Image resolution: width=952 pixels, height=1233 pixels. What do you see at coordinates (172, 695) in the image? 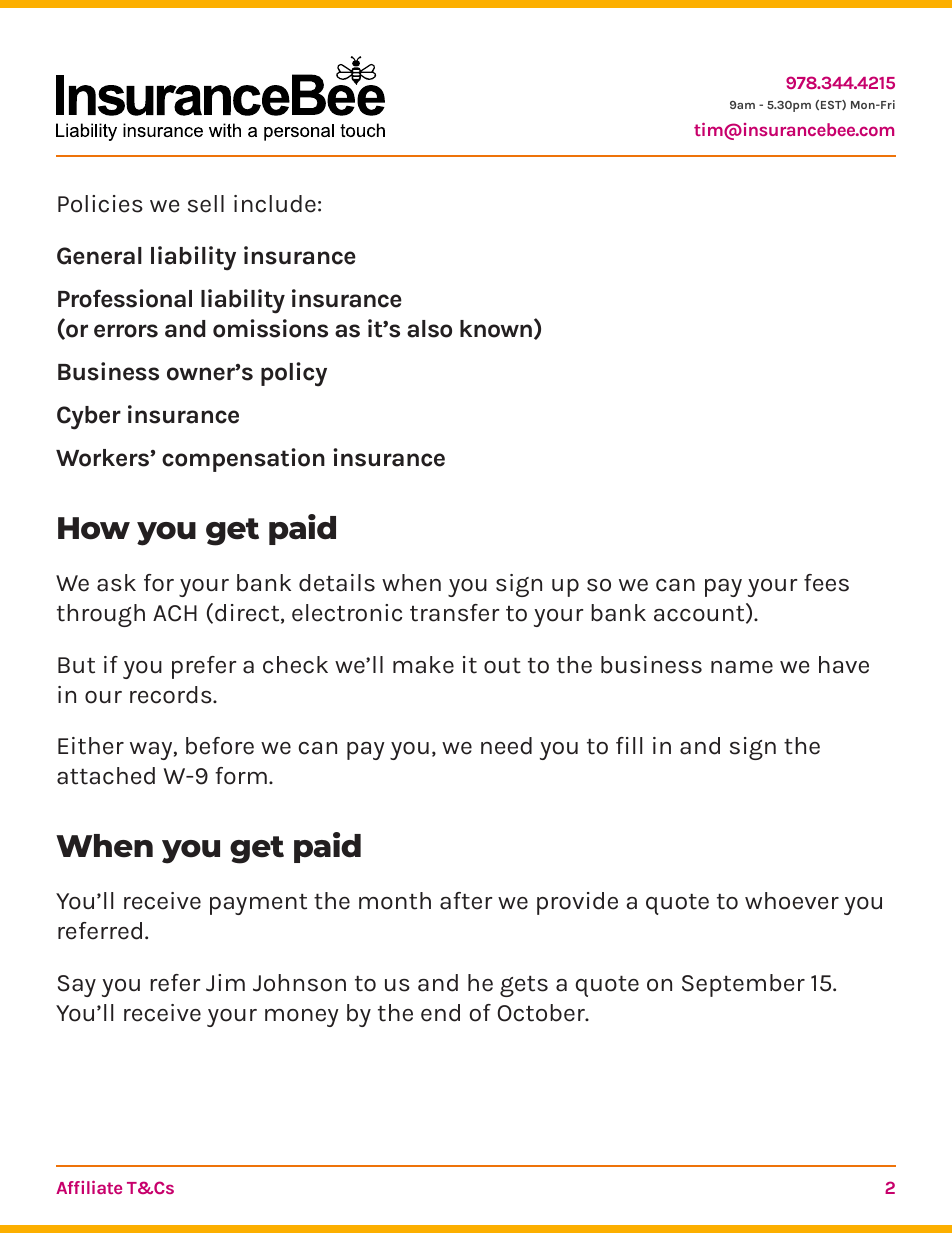
I see `records` at bounding box center [172, 695].
